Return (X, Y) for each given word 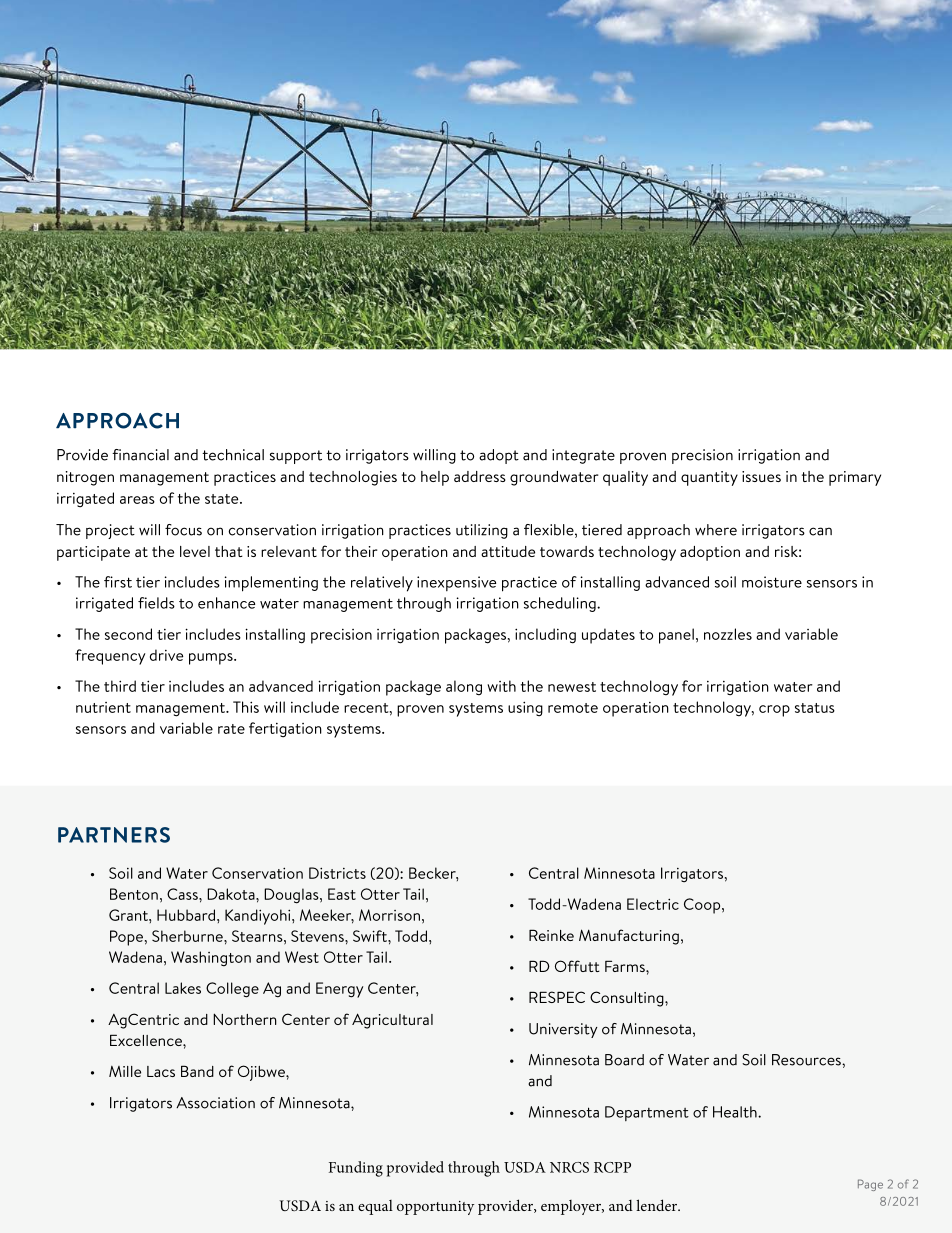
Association (215, 1103)
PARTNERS (114, 835)
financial (140, 455)
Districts (337, 873)
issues (761, 476)
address (480, 476)
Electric (653, 904)
